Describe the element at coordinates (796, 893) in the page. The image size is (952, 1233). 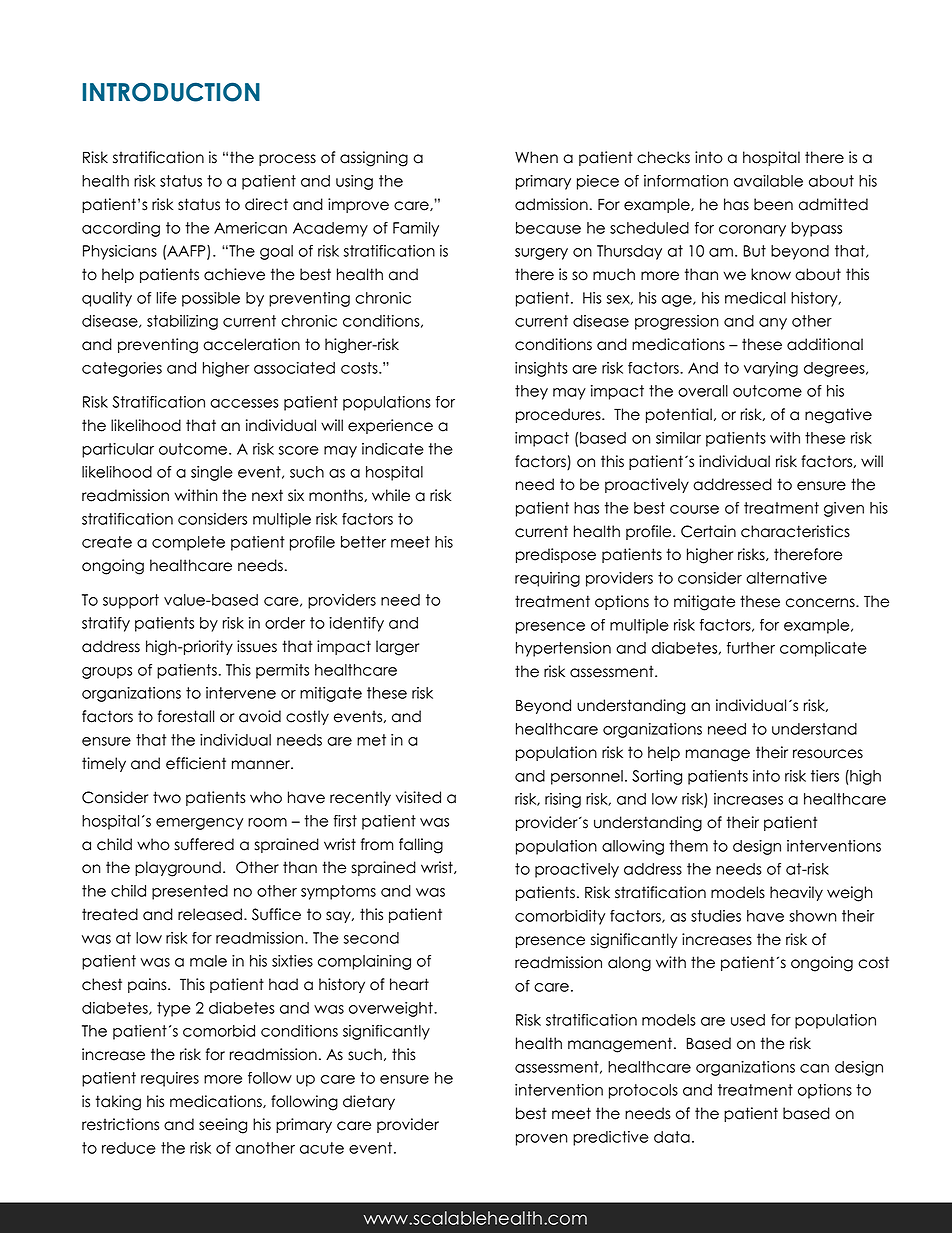
I see `heavily` at that location.
